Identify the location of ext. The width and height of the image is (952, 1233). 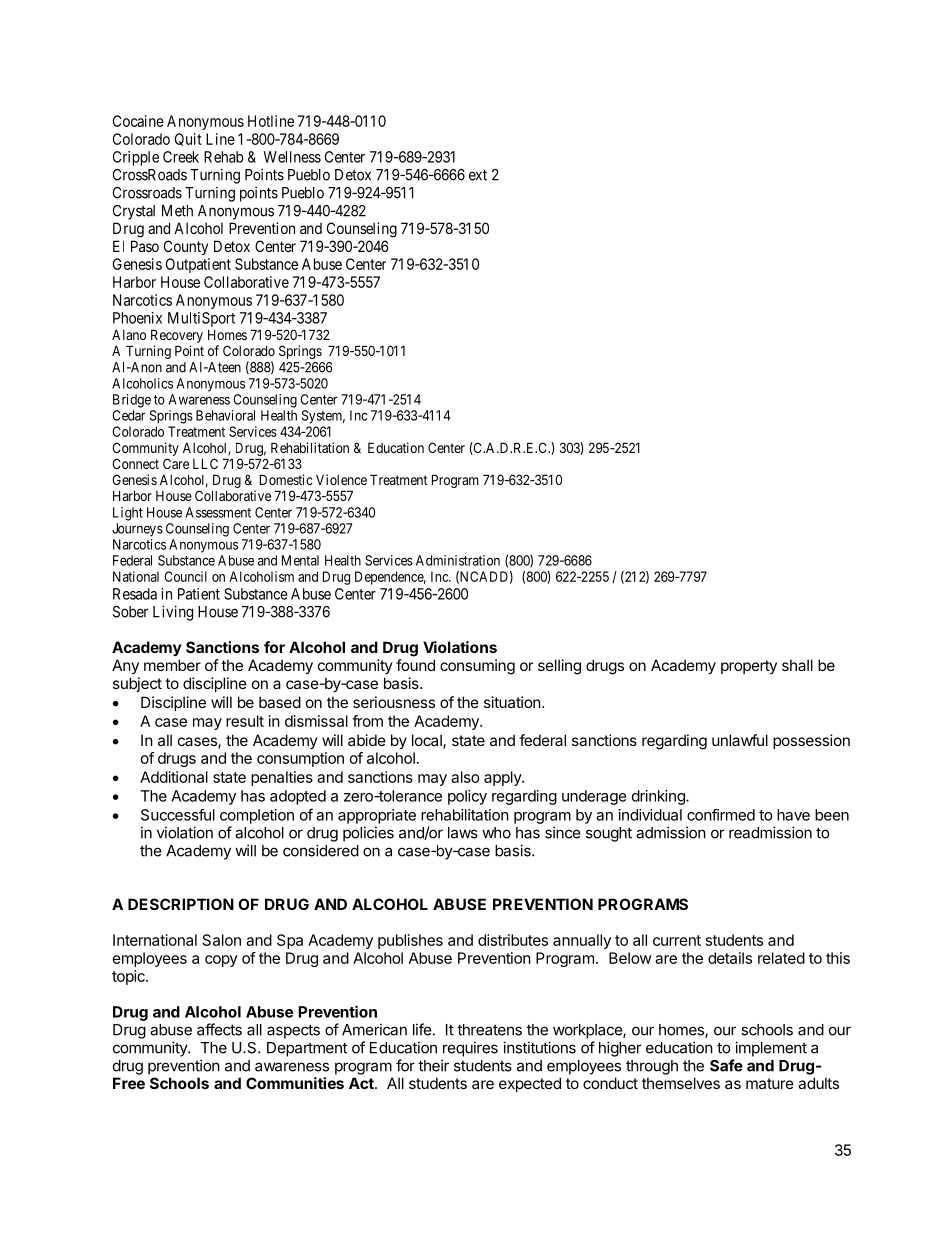
(478, 175).
